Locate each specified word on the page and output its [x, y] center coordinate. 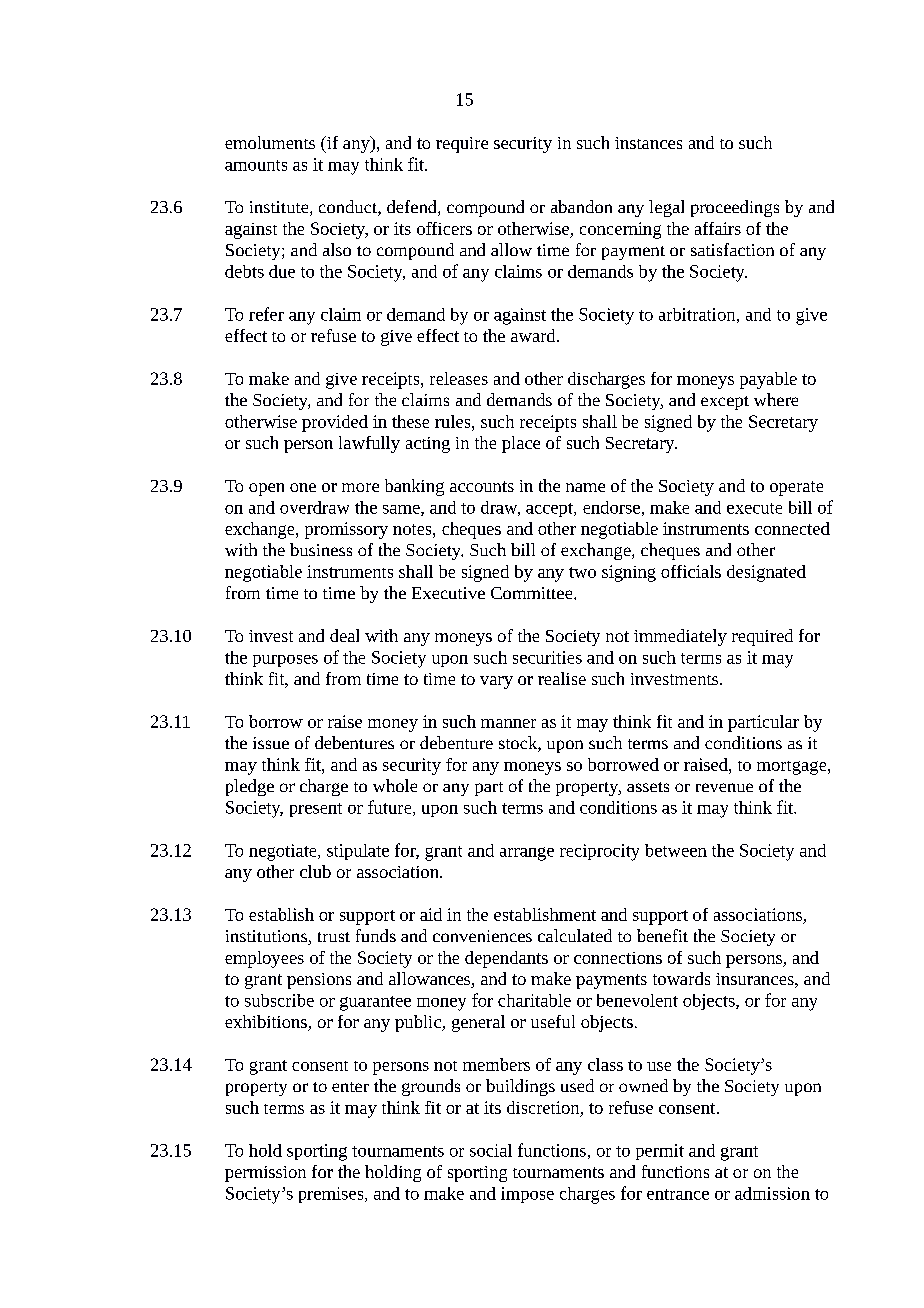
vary [496, 682]
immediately [680, 637]
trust [334, 937]
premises [332, 1195]
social [491, 1150]
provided [335, 423]
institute [280, 208]
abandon [581, 206]
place [521, 444]
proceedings [735, 208]
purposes [285, 661]
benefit [662, 935]
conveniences [482, 936]
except [725, 403]
